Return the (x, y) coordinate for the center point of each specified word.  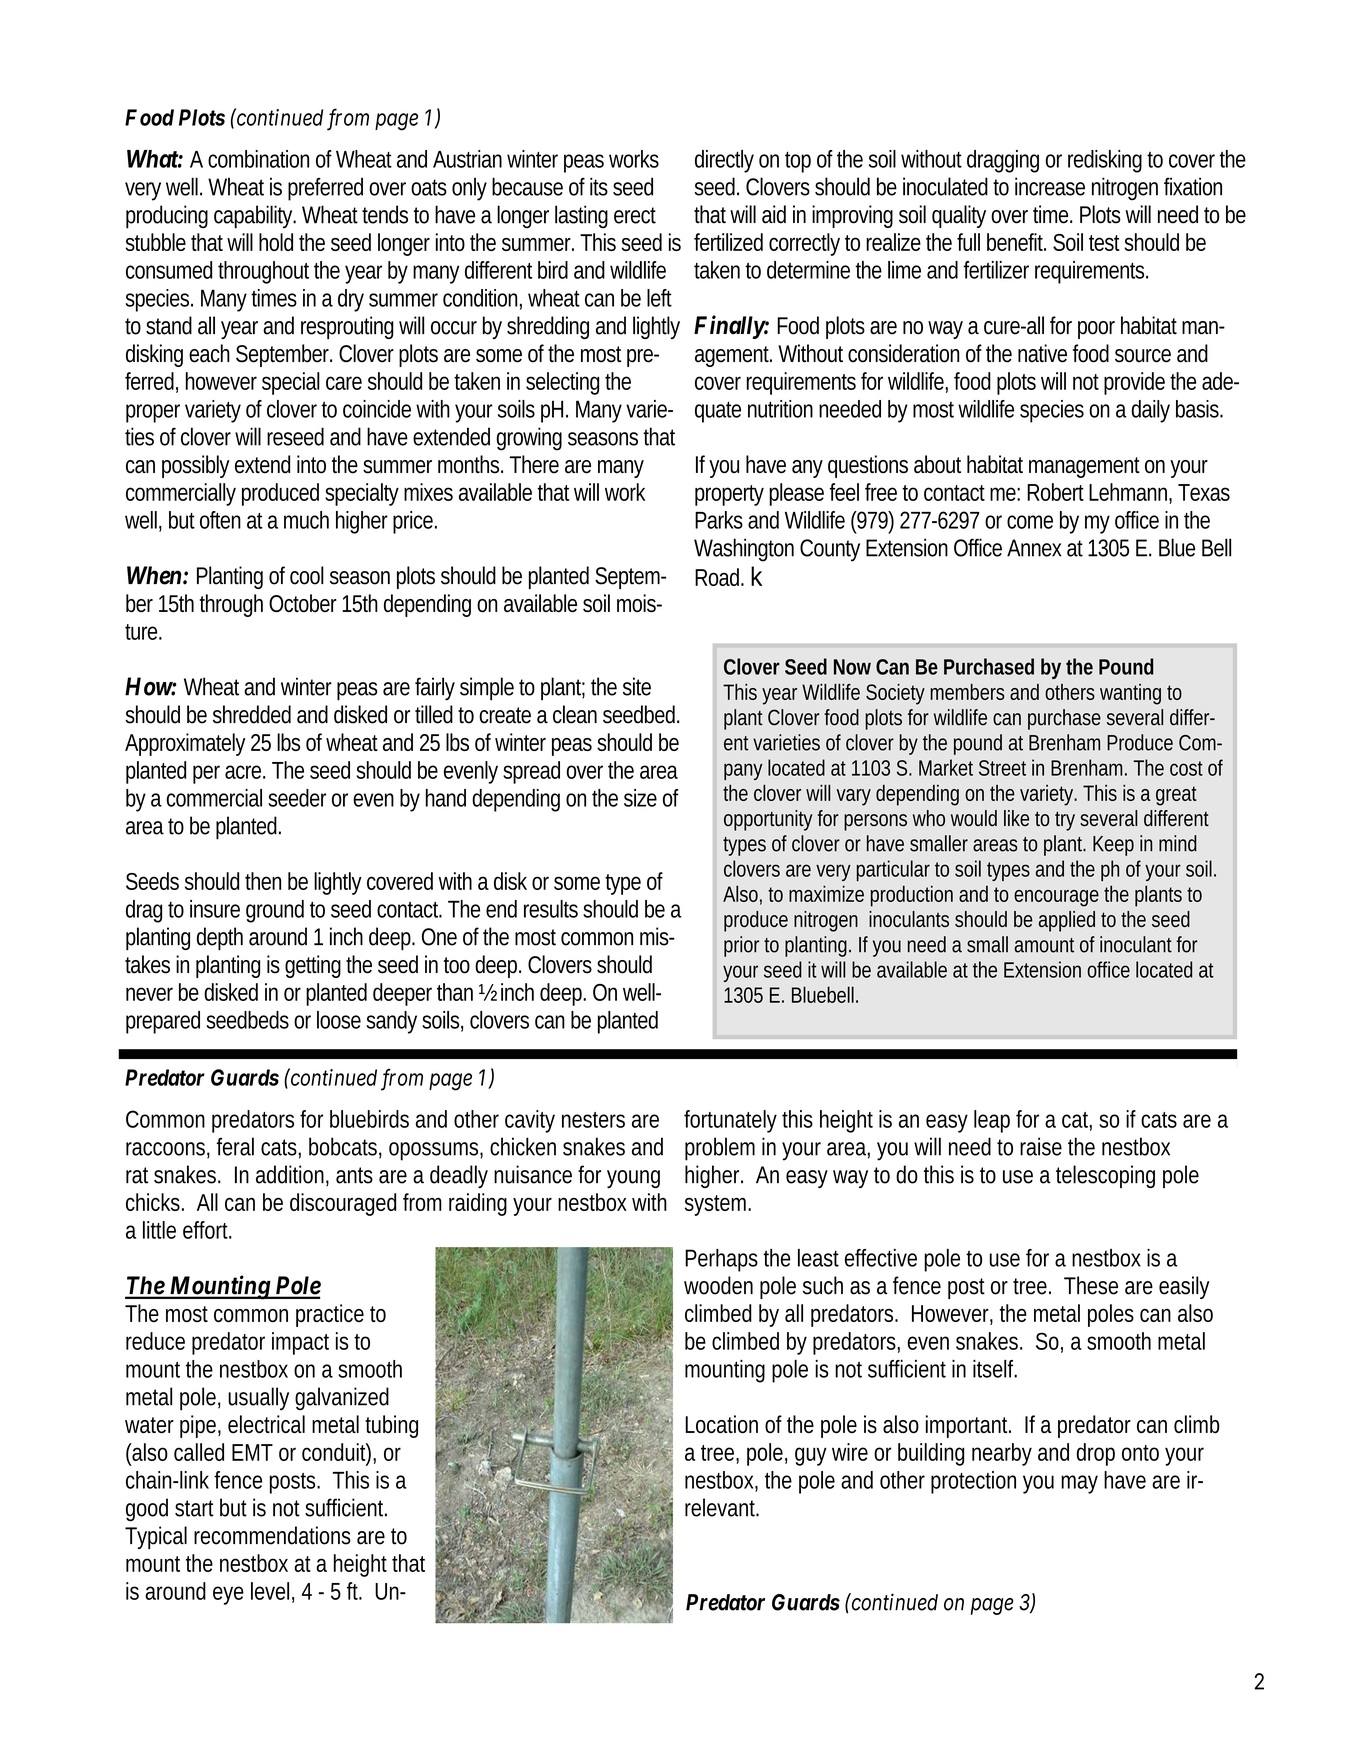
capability (255, 217)
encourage (1056, 898)
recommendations (272, 1535)
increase (1050, 186)
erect (635, 215)
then (263, 881)
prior (741, 946)
